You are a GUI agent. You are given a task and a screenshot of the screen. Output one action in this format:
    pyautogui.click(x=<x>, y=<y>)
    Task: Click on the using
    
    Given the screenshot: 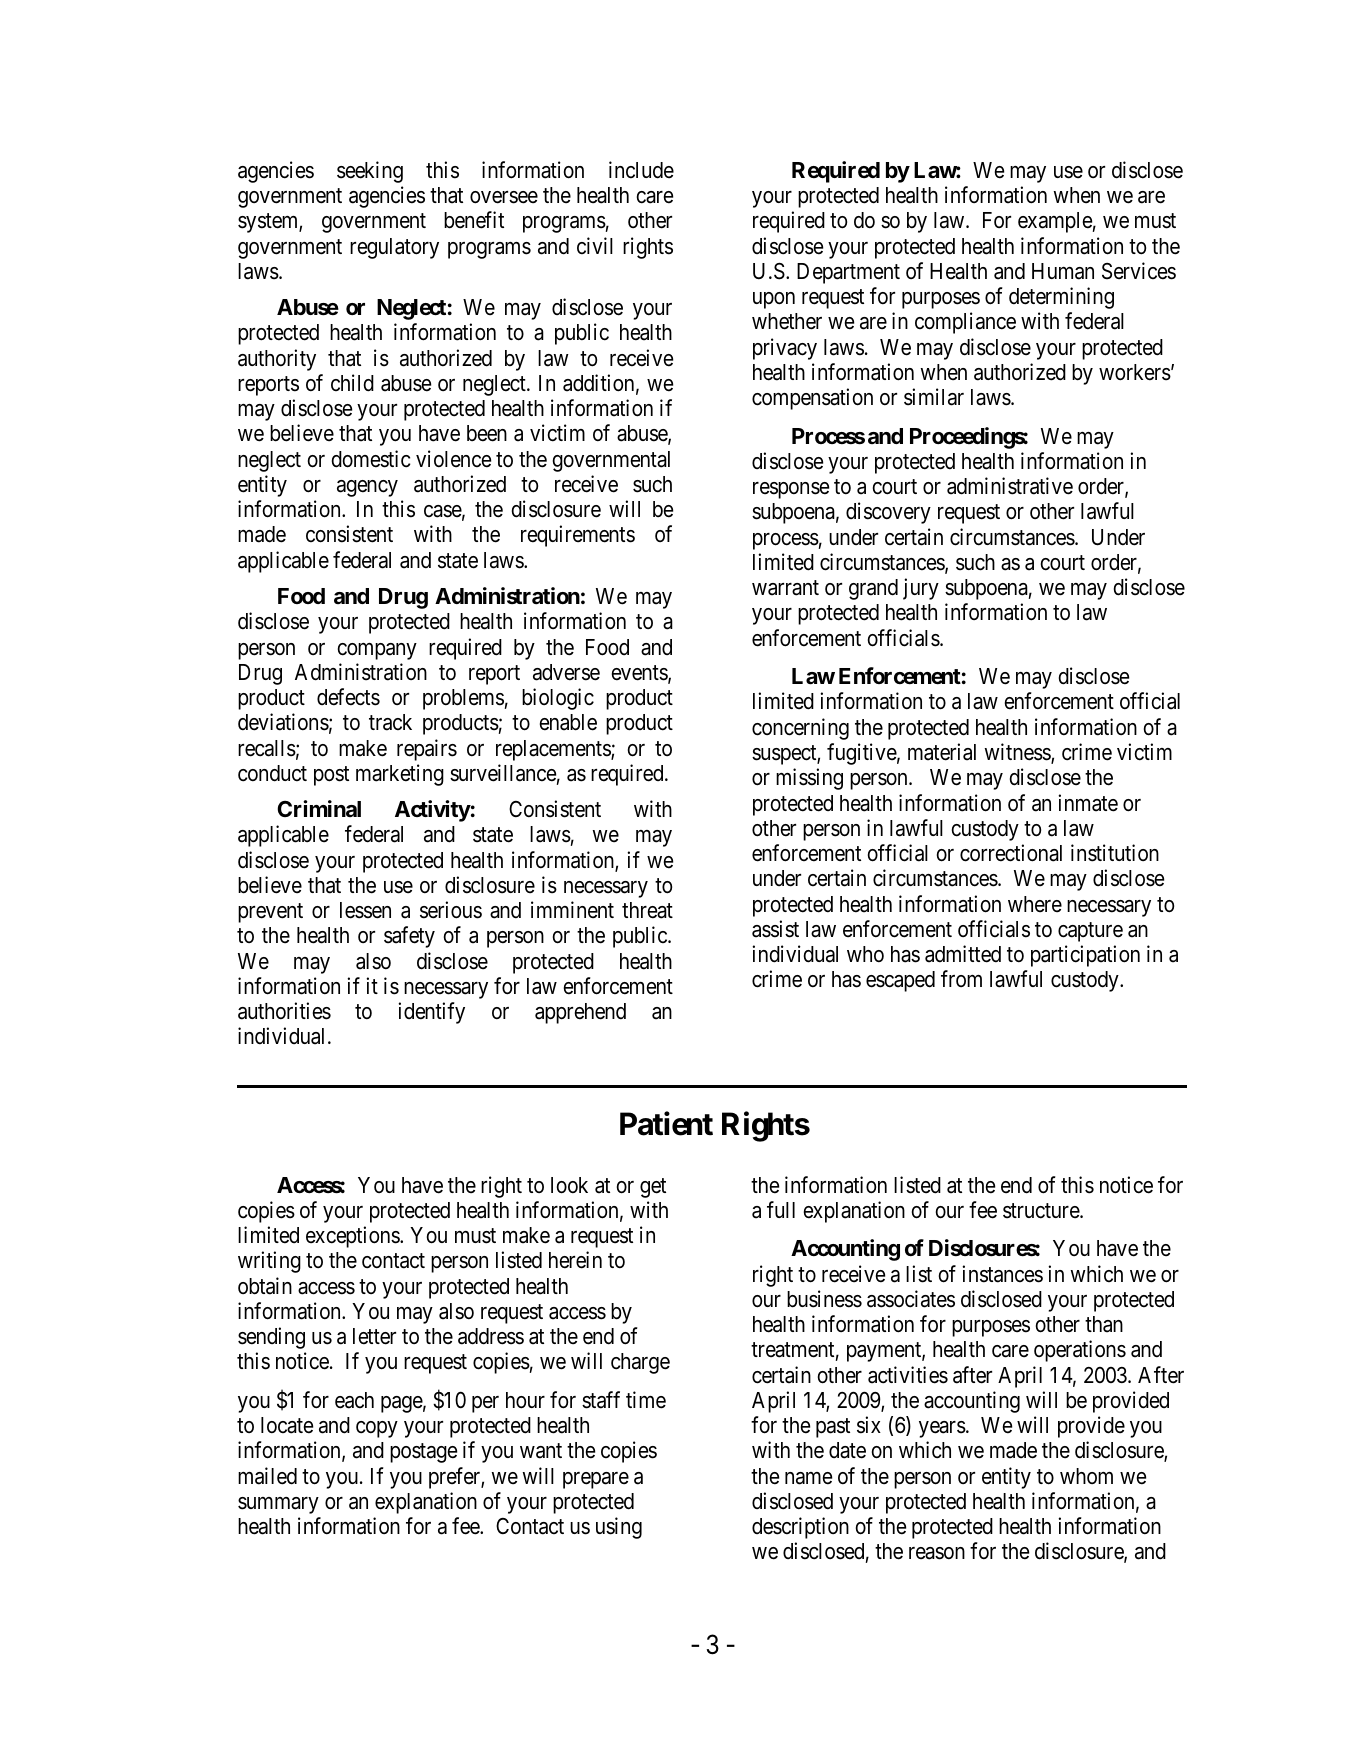 What is the action you would take?
    pyautogui.click(x=619, y=1528)
